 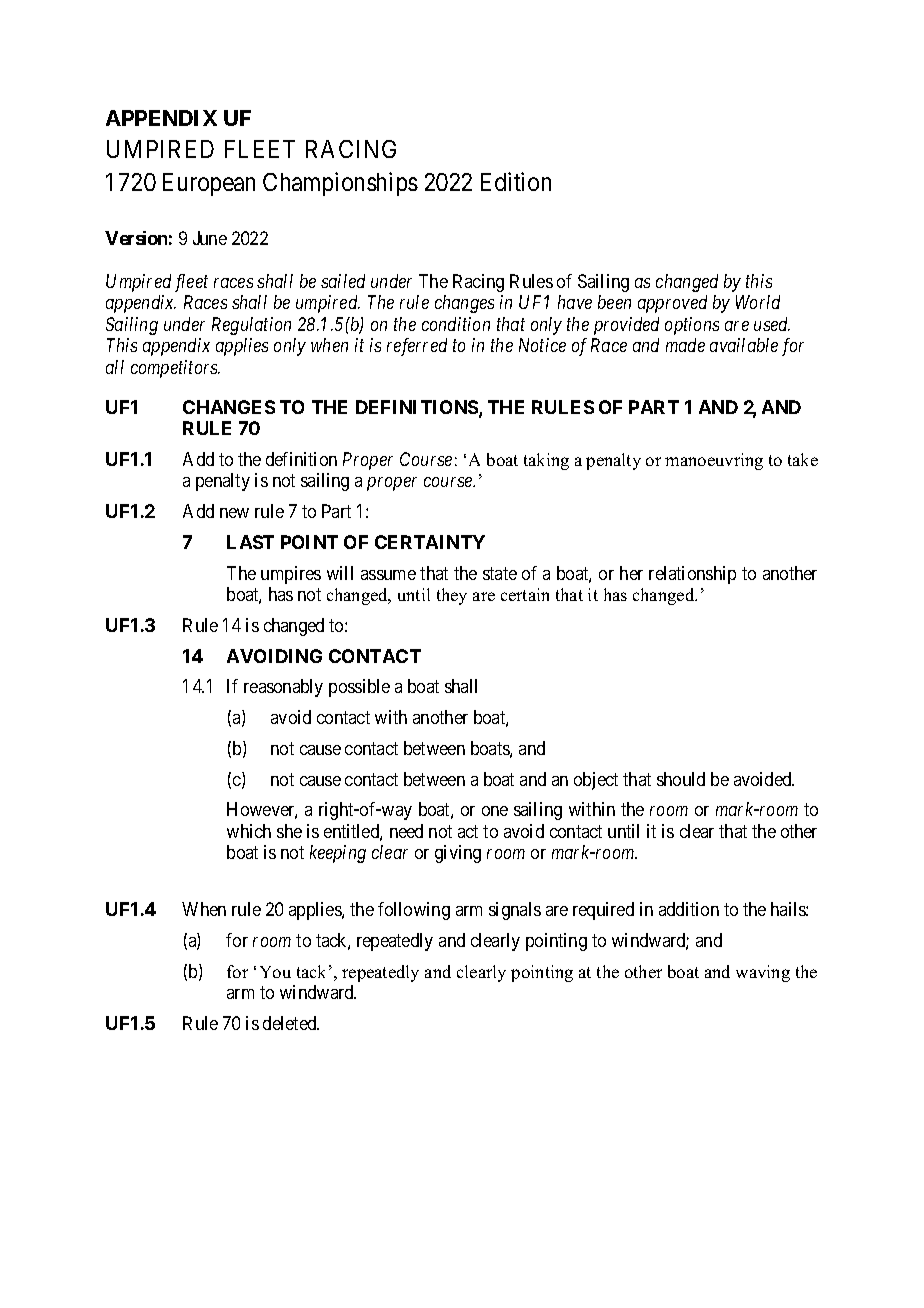 What do you see at coordinates (758, 302) in the document?
I see `World` at bounding box center [758, 302].
